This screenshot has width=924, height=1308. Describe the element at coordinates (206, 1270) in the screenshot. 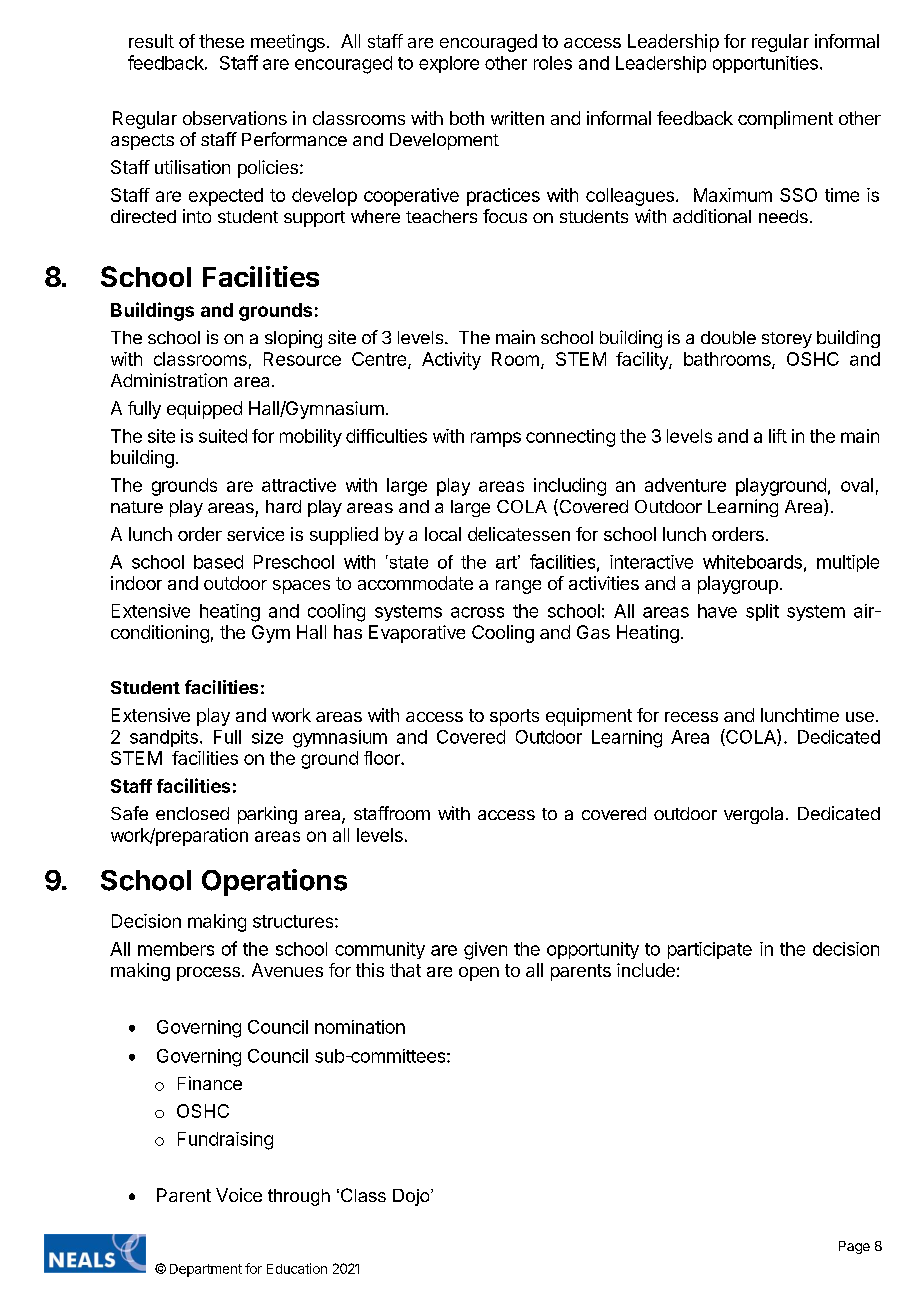

I see `Department` at that location.
